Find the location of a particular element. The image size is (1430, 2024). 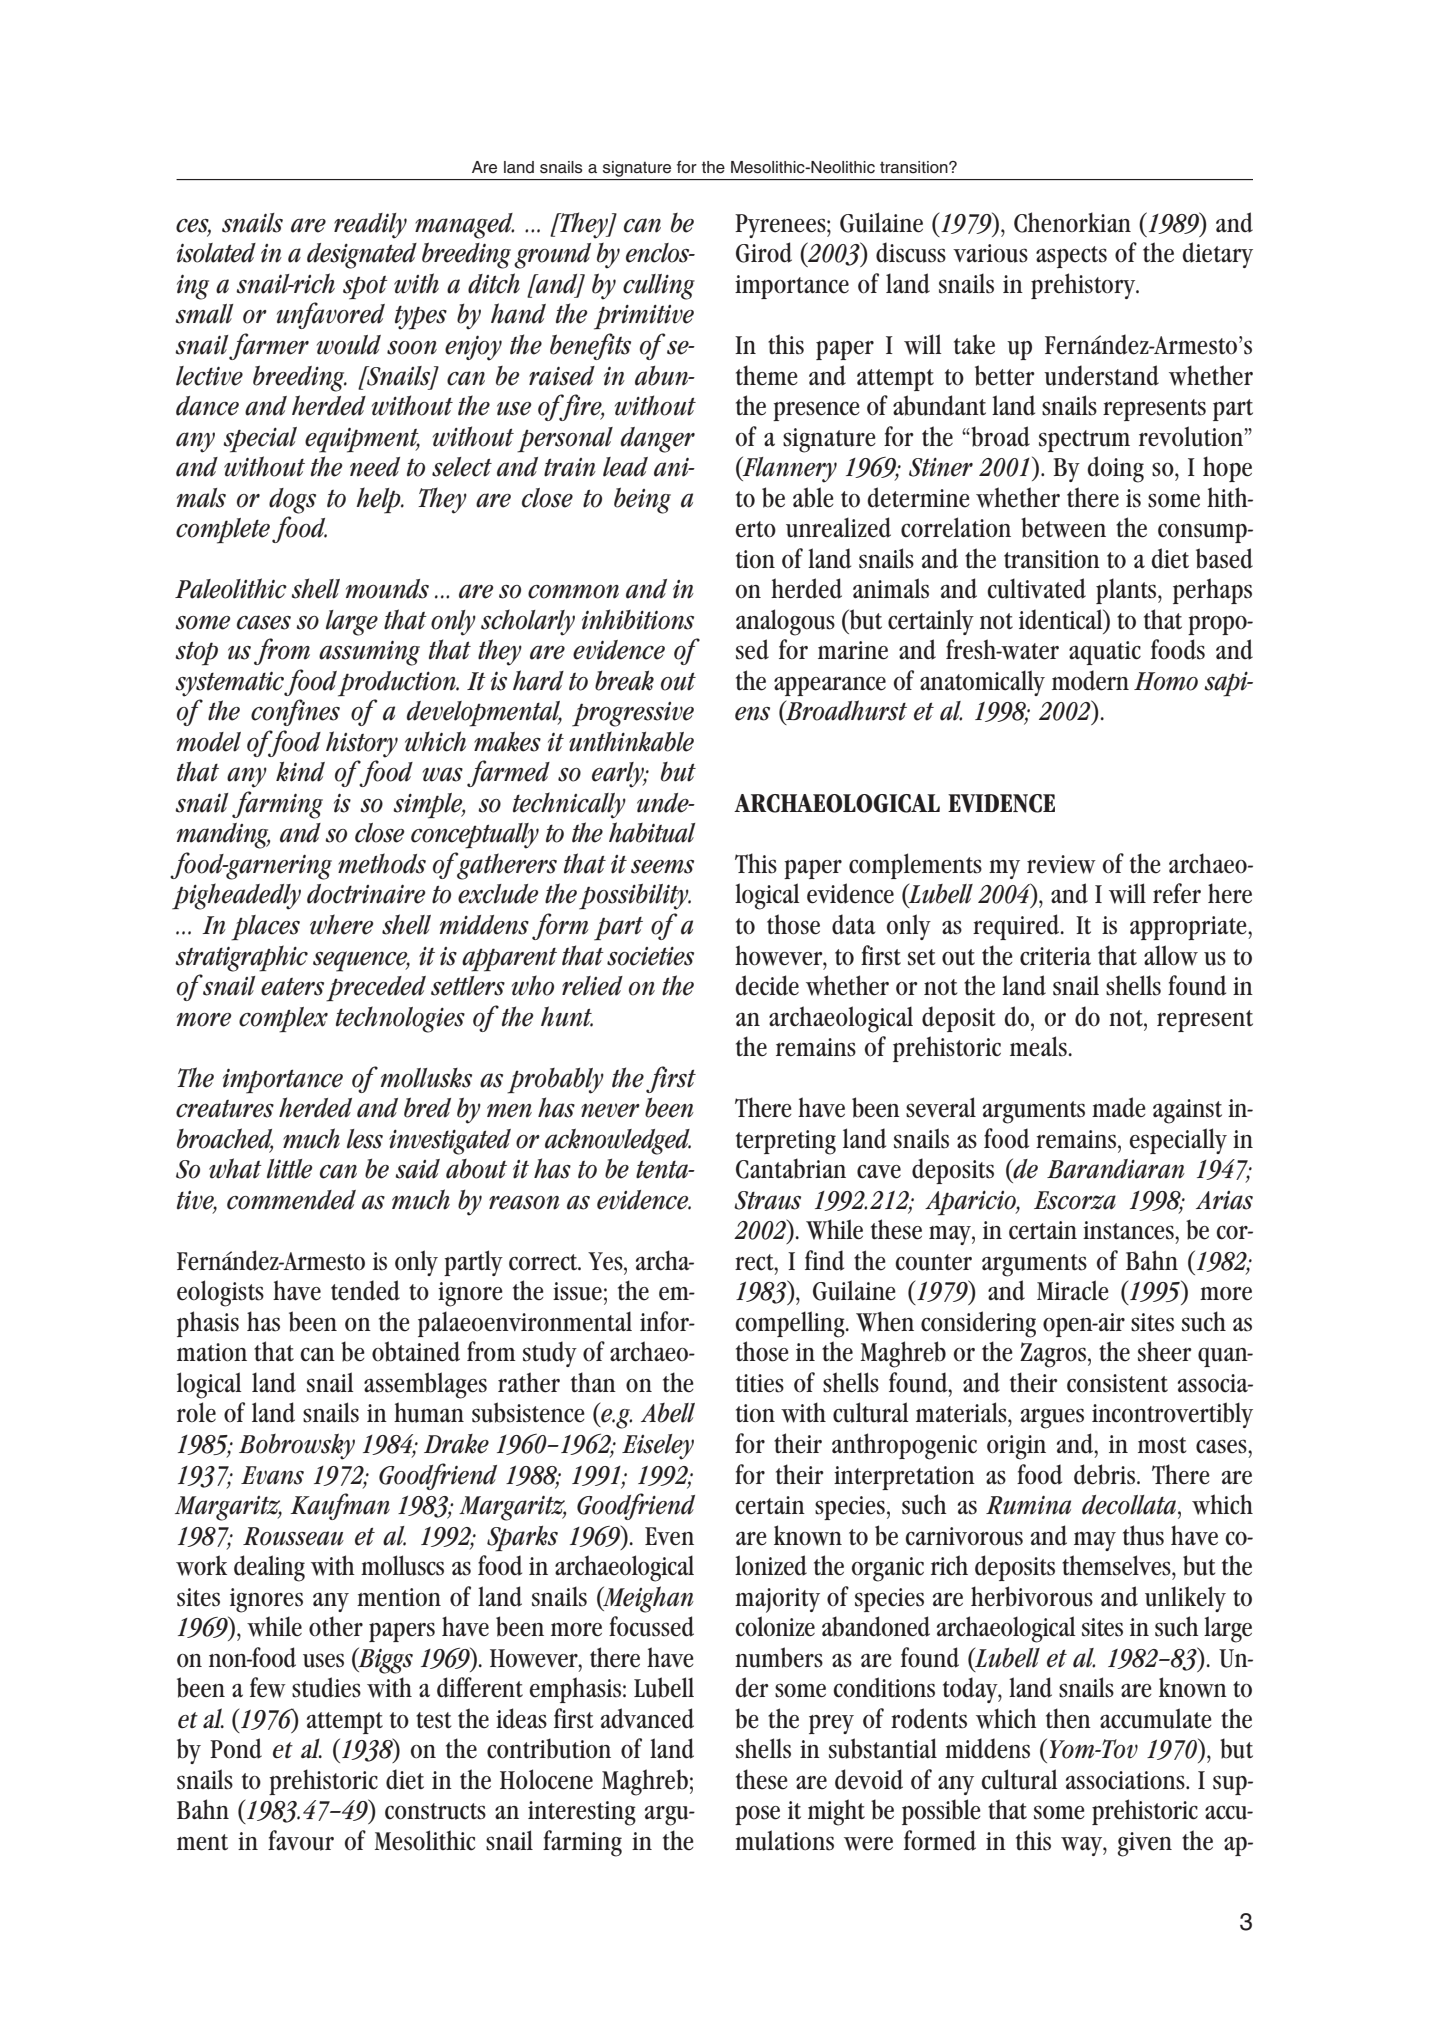

culling is located at coordinates (659, 287).
